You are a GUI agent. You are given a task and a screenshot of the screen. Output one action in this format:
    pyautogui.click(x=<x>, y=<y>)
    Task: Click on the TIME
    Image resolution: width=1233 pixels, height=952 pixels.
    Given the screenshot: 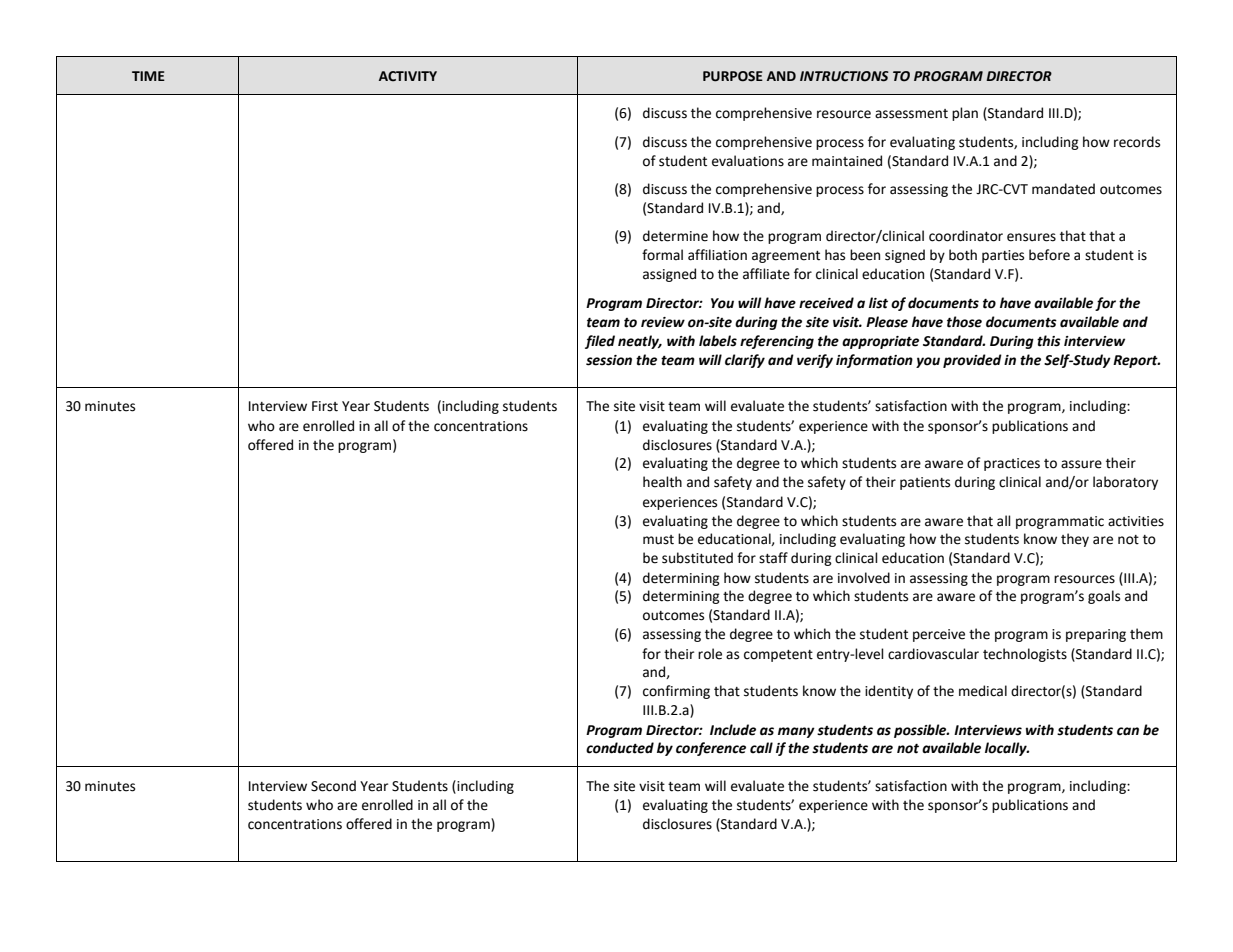 What is the action you would take?
    pyautogui.click(x=148, y=76)
